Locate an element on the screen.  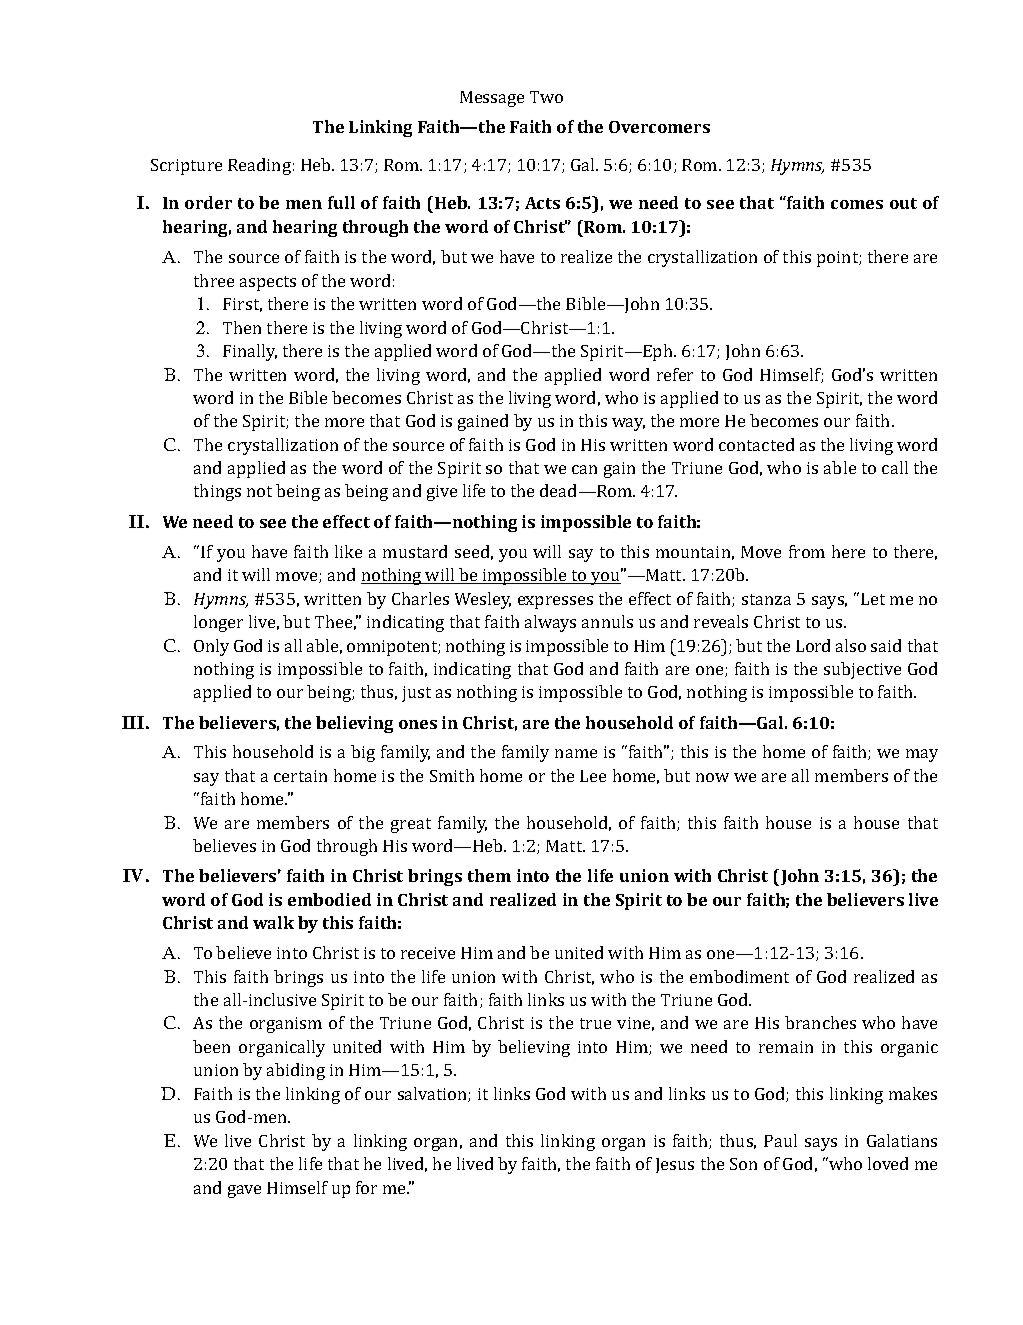
Reading is located at coordinates (259, 166).
